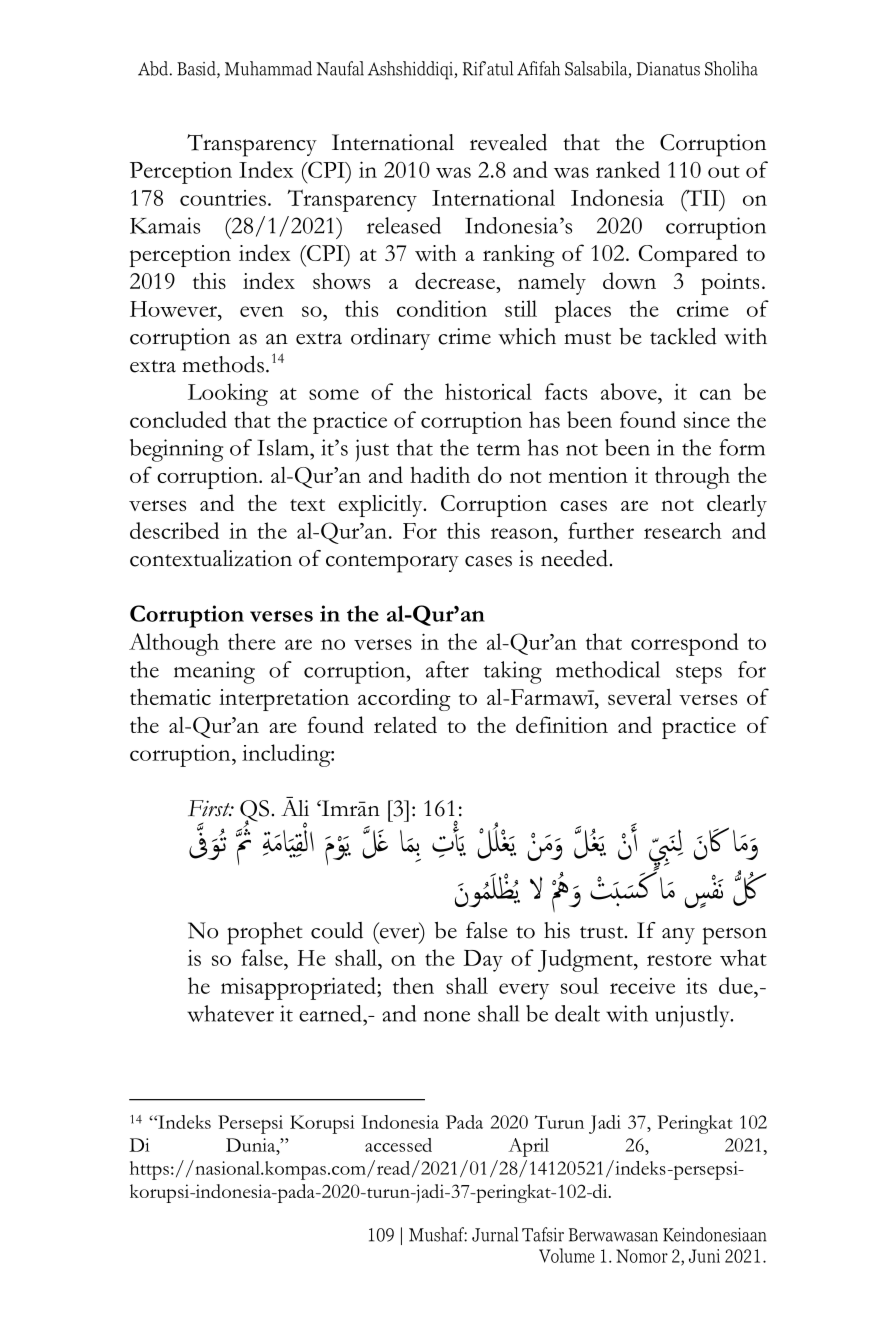  What do you see at coordinates (252, 1145) in the screenshot?
I see `Dunia` at bounding box center [252, 1145].
